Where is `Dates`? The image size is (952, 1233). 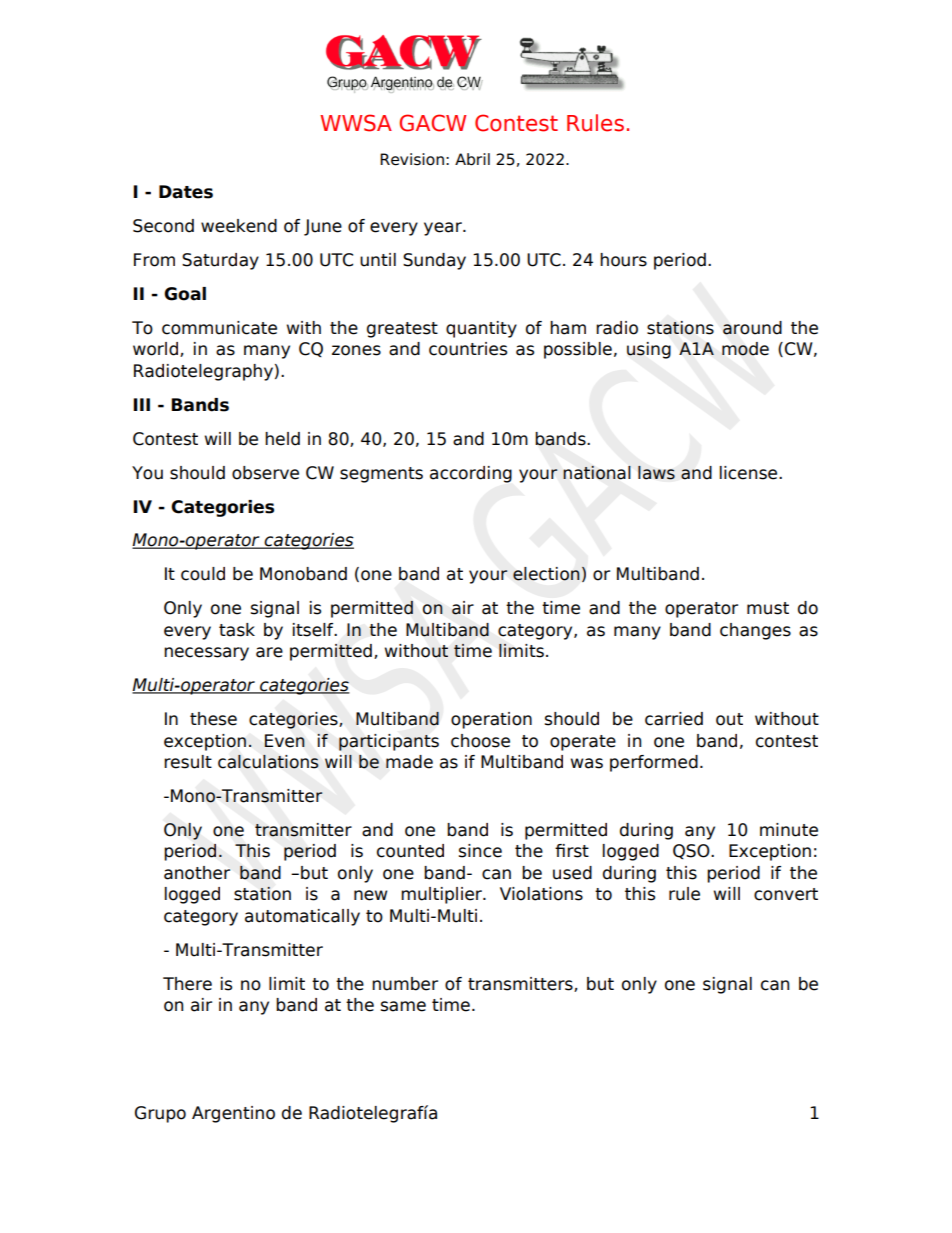
Dates is located at coordinates (186, 192).
